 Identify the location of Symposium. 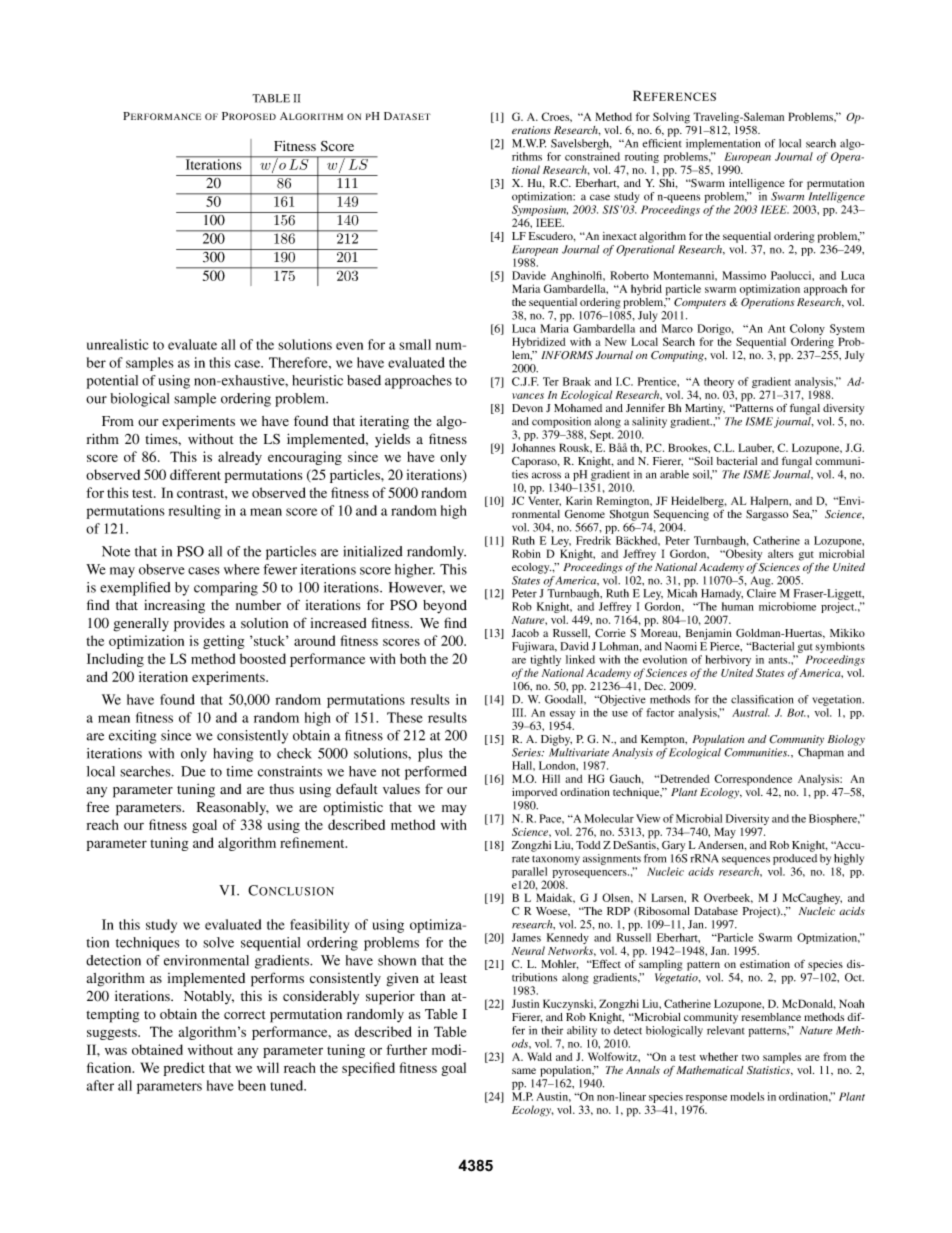
(540, 210).
